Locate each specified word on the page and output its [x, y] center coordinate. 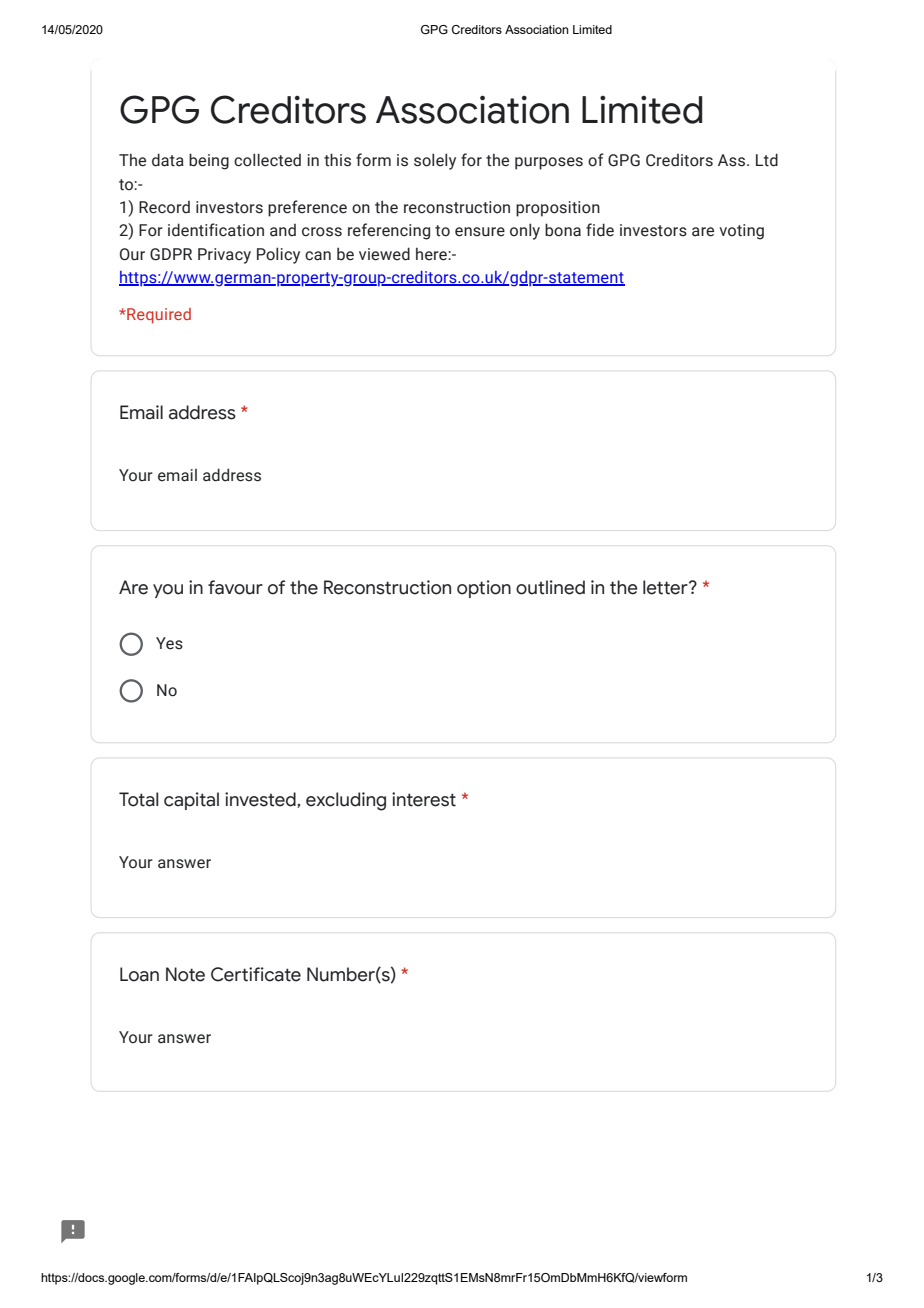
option [484, 589]
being [209, 161]
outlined [550, 587]
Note [185, 974]
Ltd [767, 160]
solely [435, 161]
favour [235, 587]
